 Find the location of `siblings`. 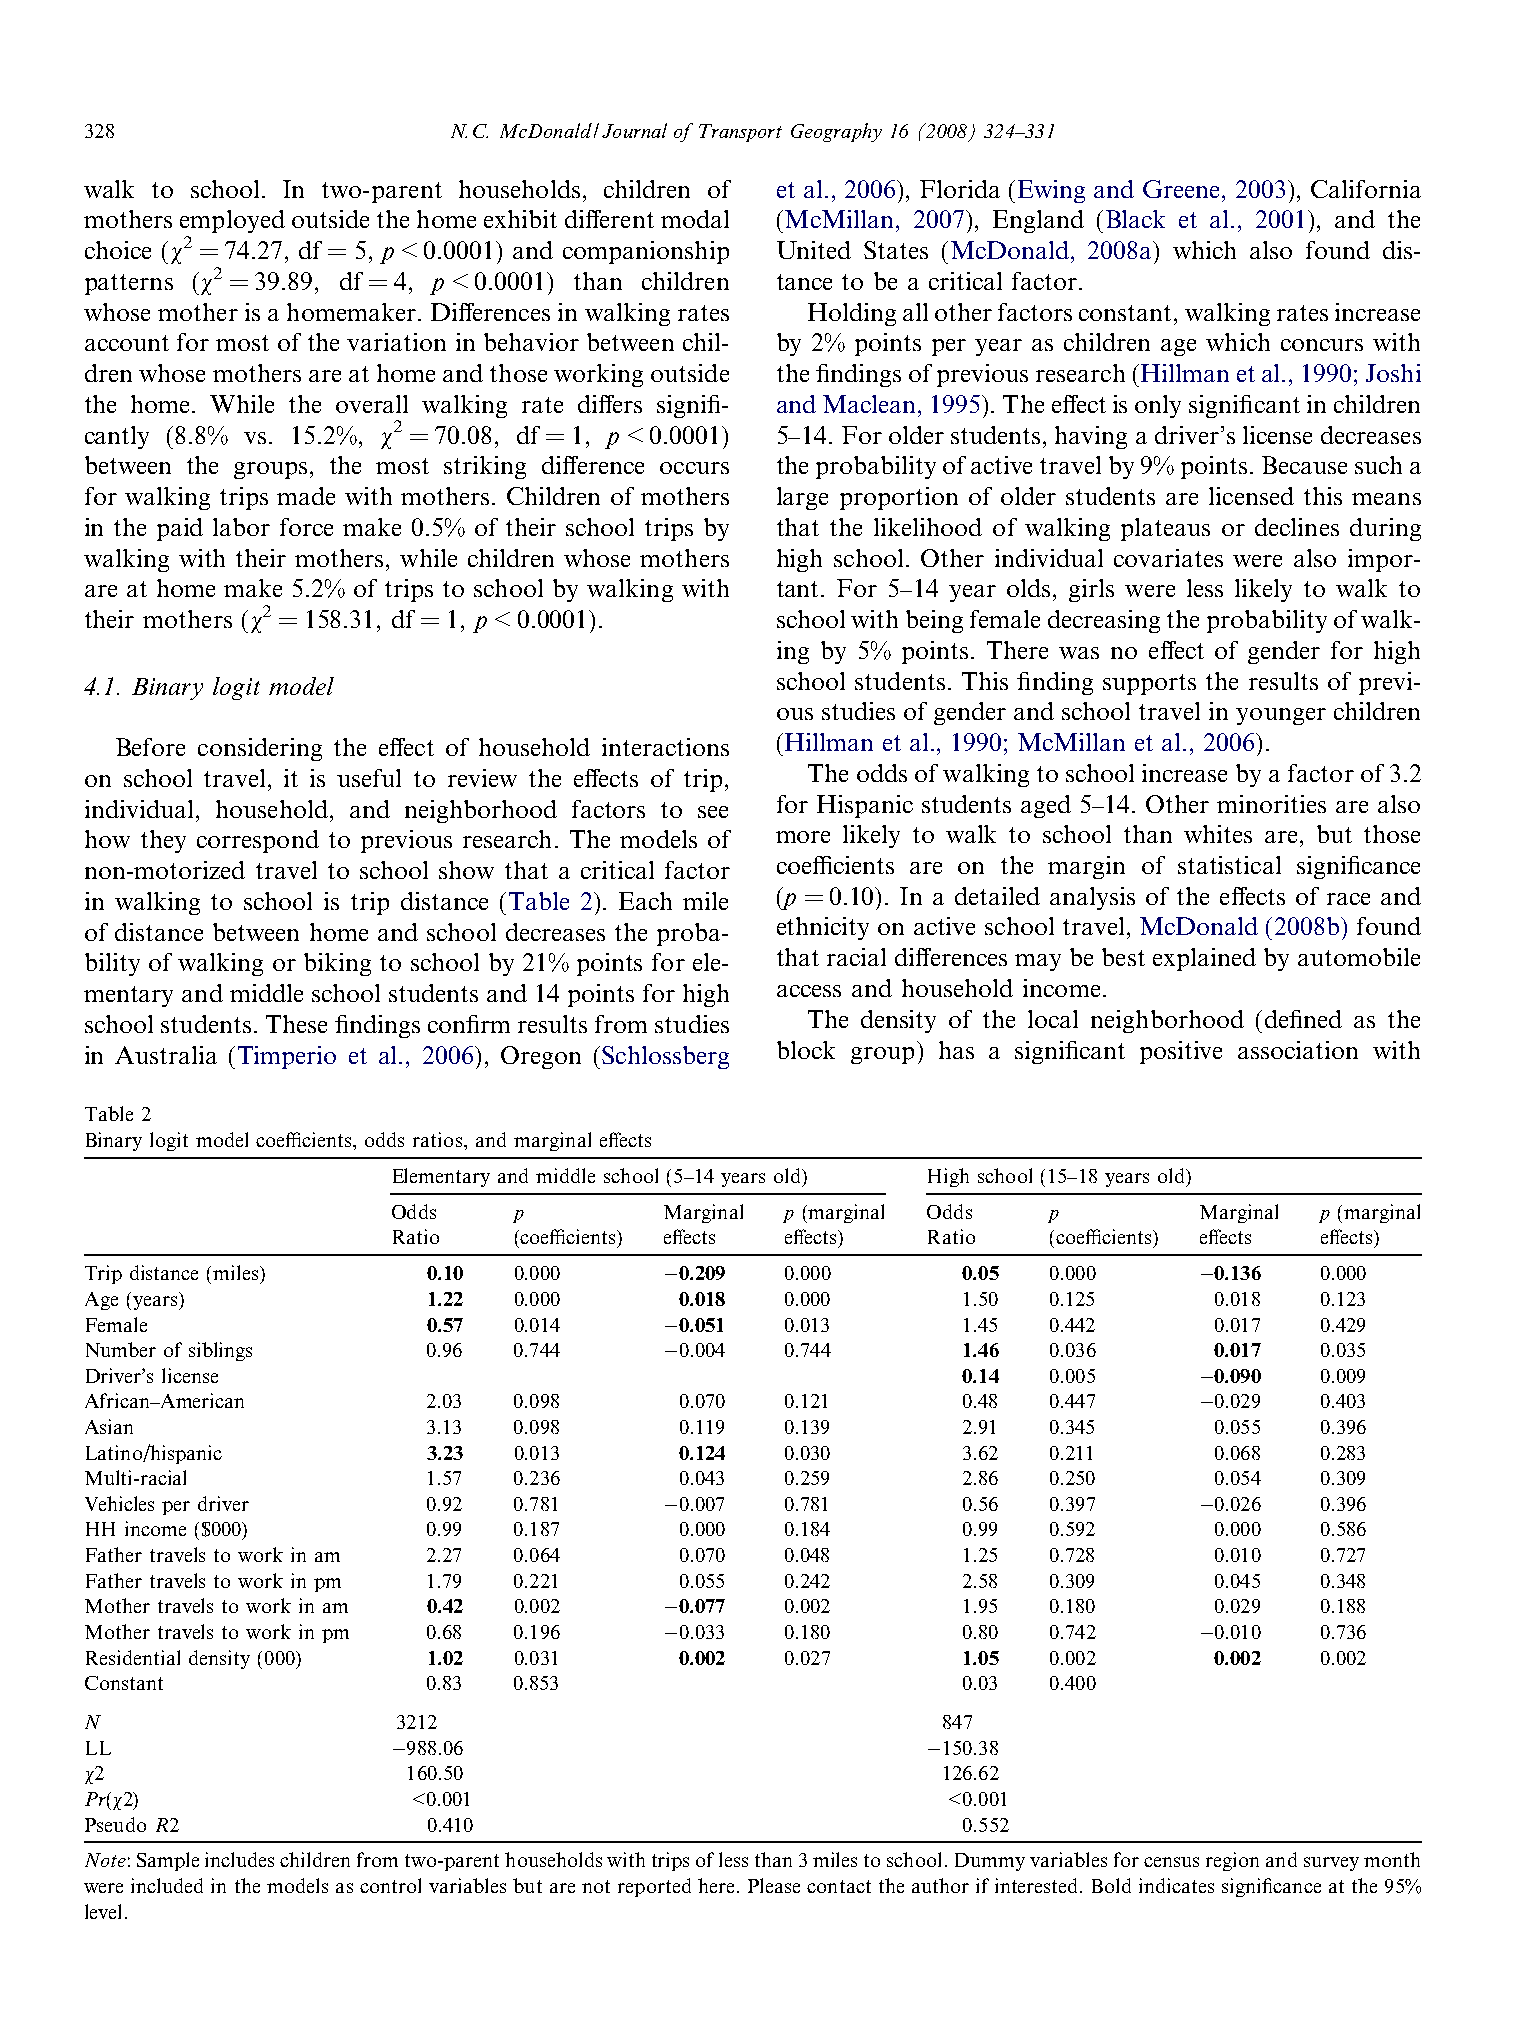

siblings is located at coordinates (220, 1351).
